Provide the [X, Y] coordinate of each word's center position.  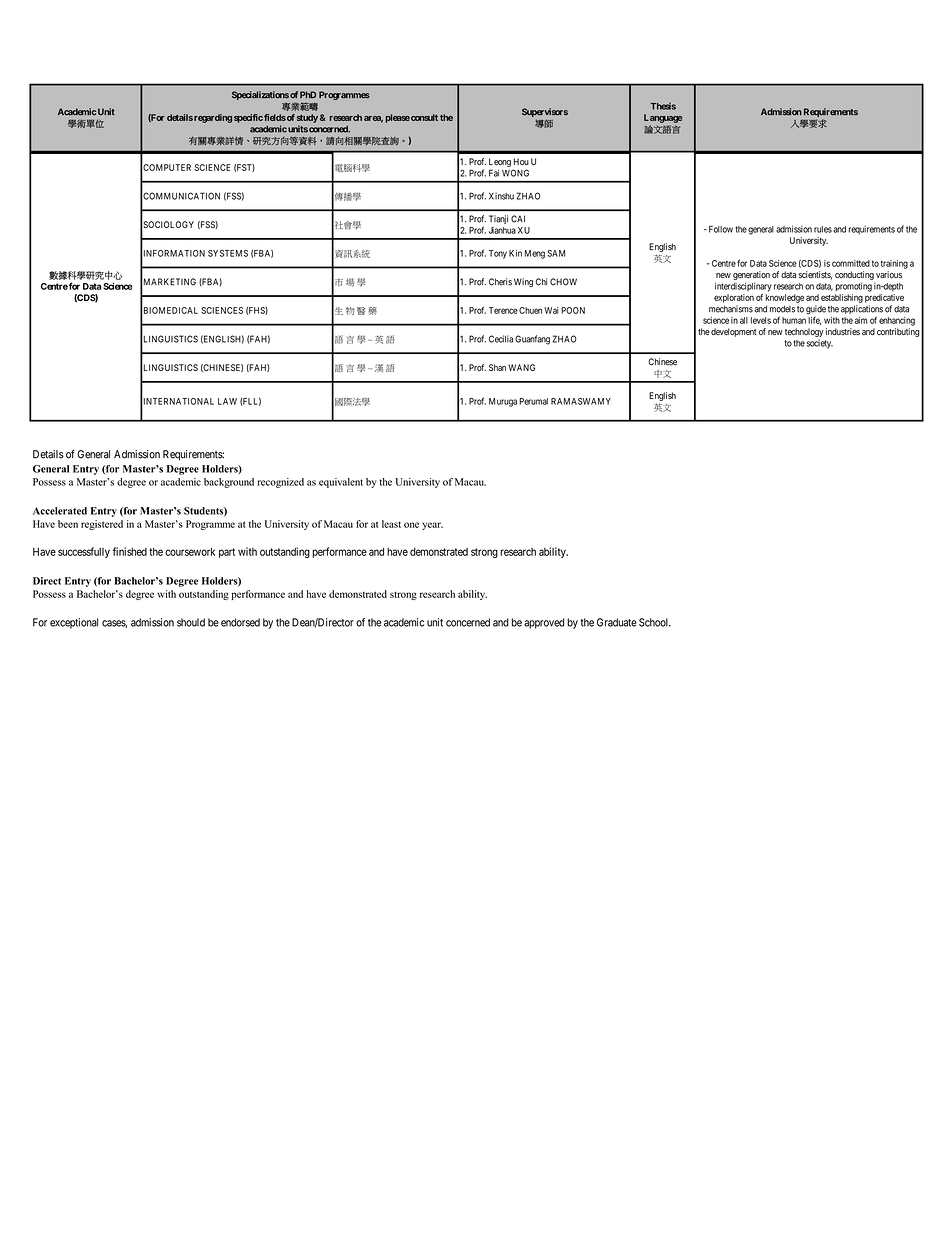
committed [851, 263]
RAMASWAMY [581, 401]
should [191, 622]
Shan [497, 367]
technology [804, 332]
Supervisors [545, 112]
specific [248, 118]
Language [663, 118]
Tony [498, 254]
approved [544, 623]
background [229, 483]
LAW [227, 401]
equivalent [341, 483]
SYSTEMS [228, 253]
